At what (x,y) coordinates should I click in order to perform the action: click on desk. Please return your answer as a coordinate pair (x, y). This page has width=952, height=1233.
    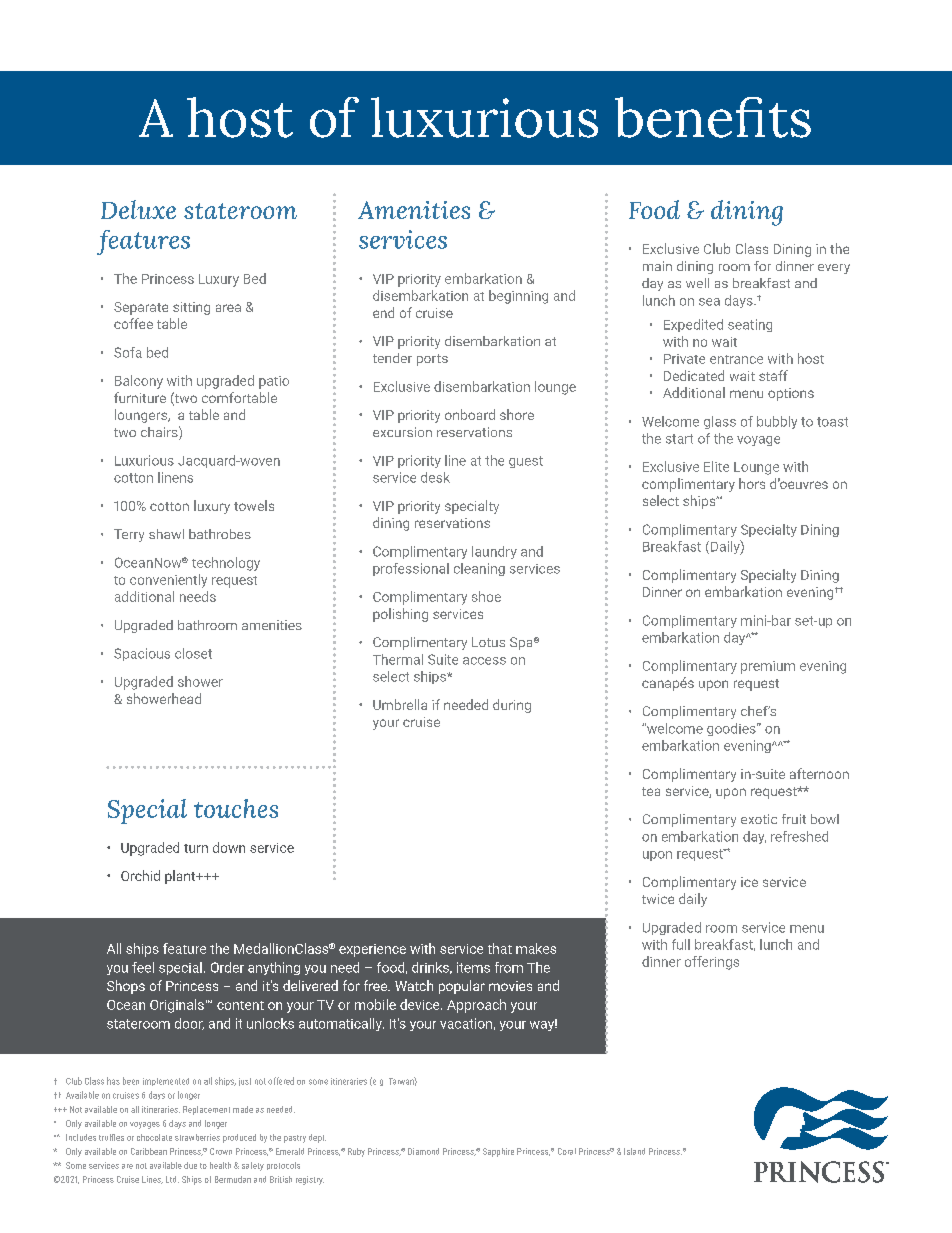
    Looking at the image, I should click on (435, 477).
